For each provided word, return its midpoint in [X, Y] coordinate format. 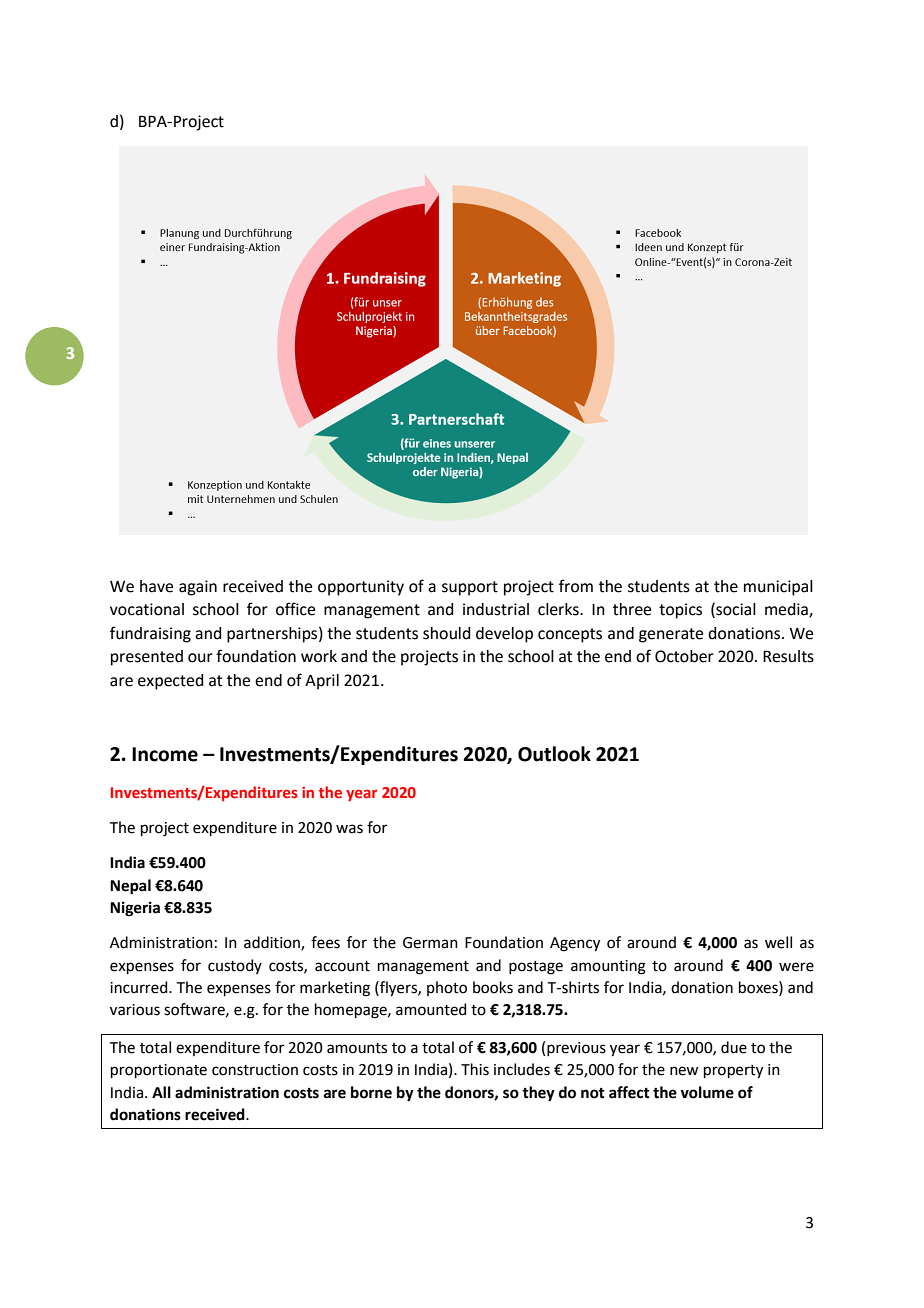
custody [235, 966]
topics [680, 611]
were [796, 967]
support [470, 588]
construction [255, 1070]
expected [170, 682]
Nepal [130, 887]
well [778, 942]
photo [447, 988]
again [198, 588]
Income [165, 754]
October [684, 656]
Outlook [554, 754]
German [430, 943]
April [322, 682]
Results [788, 656]
